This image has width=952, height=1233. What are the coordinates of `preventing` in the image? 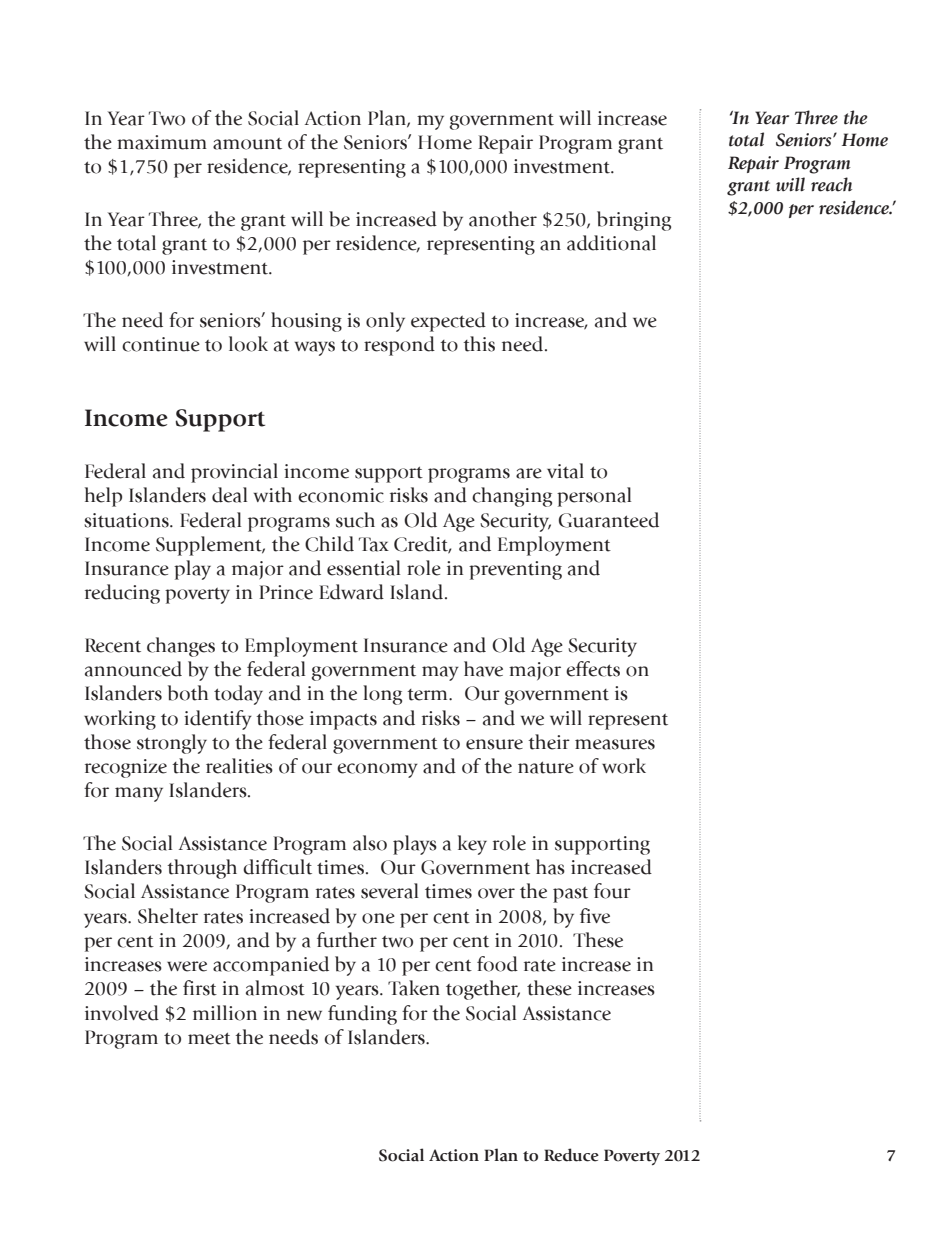 It's located at (515, 570).
